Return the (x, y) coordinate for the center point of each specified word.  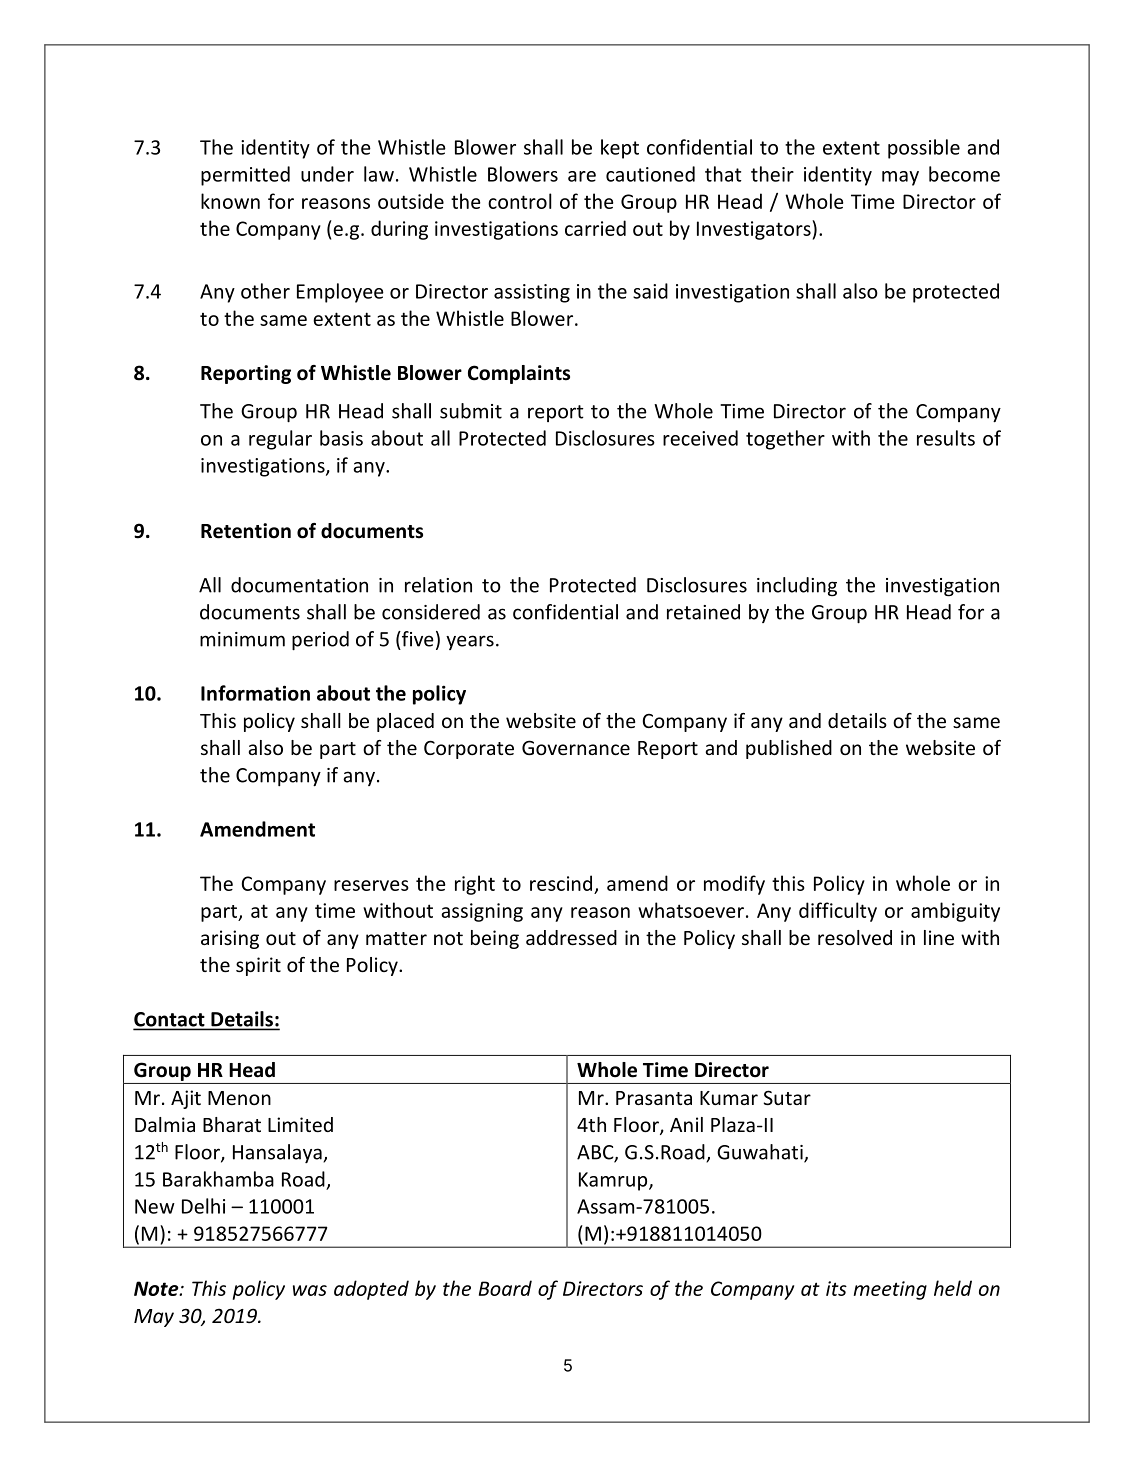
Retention (246, 531)
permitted (245, 176)
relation (438, 585)
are (582, 176)
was (310, 1290)
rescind (561, 883)
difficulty (838, 912)
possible (924, 149)
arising (230, 939)
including (797, 587)
